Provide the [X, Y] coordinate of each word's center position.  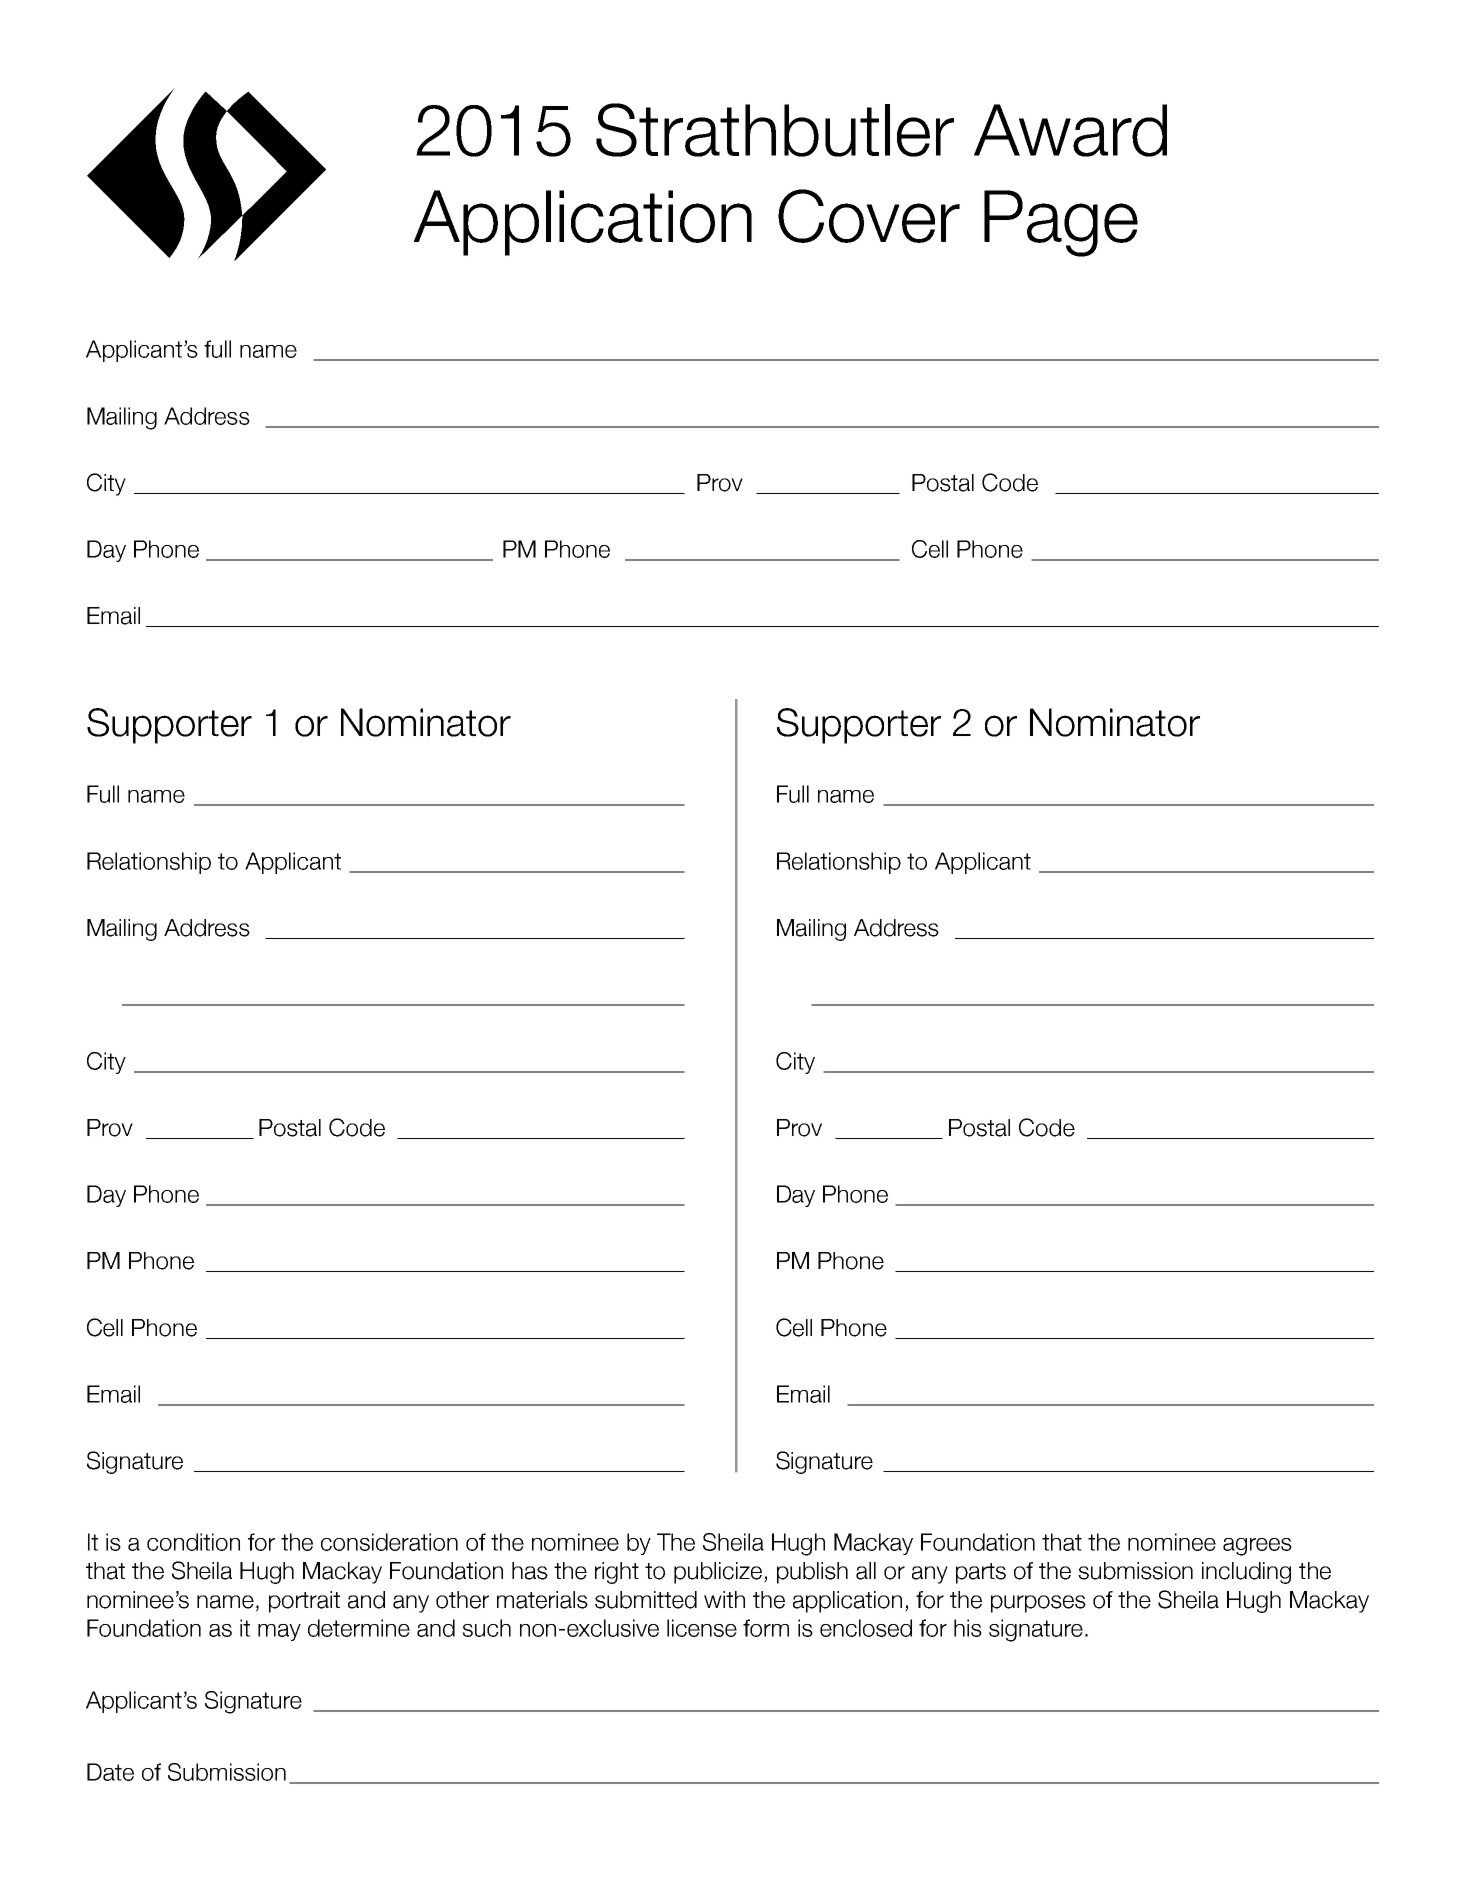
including [1246, 1573]
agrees [1257, 1547]
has [530, 1571]
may [279, 1632]
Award [1070, 130]
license [702, 1628]
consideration [389, 1542]
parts [981, 1573]
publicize [718, 1573]
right [617, 1573]
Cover [869, 216]
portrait [304, 1602]
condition [193, 1542]
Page [1061, 223]
